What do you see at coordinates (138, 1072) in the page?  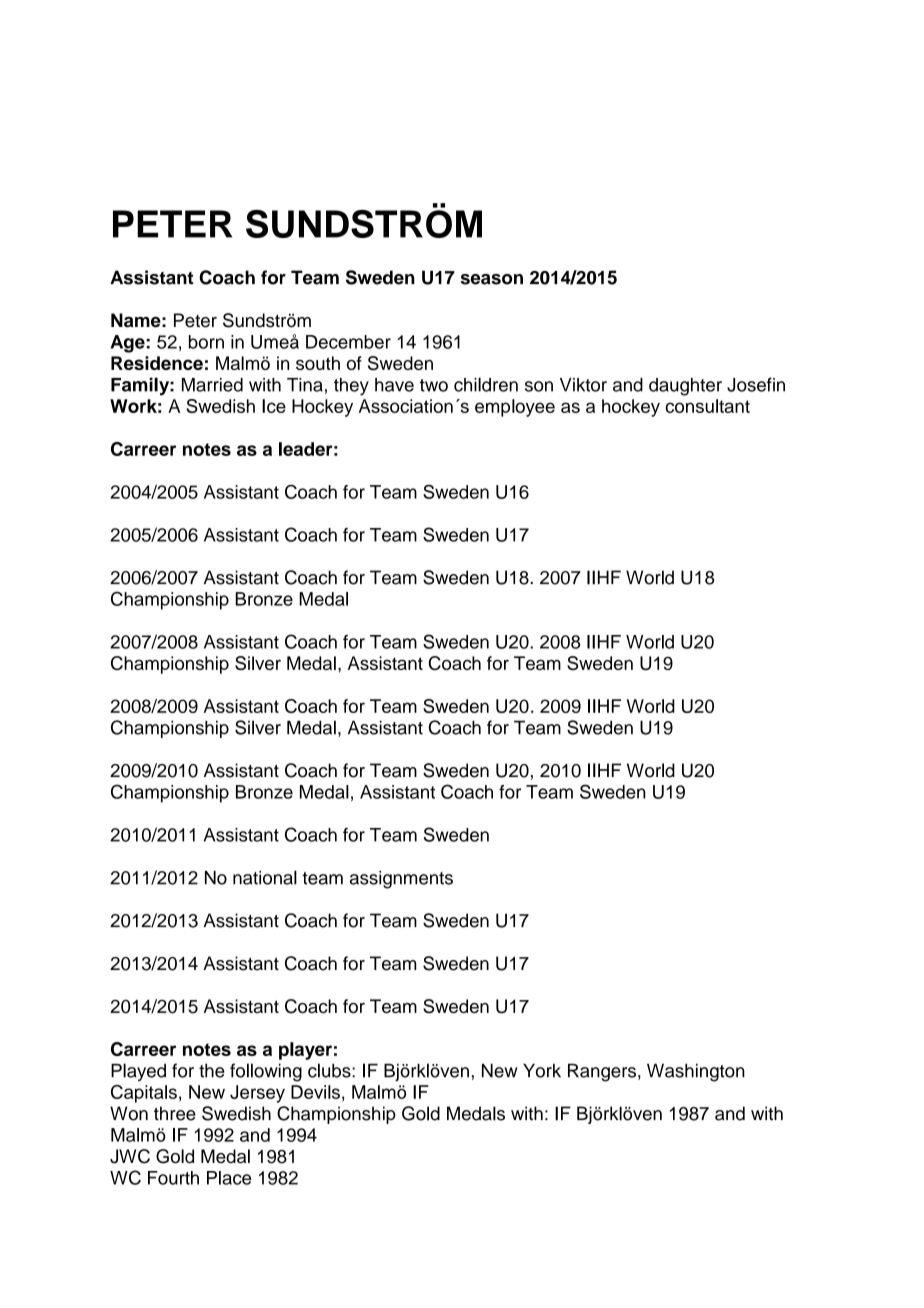 I see `Played` at bounding box center [138, 1072].
